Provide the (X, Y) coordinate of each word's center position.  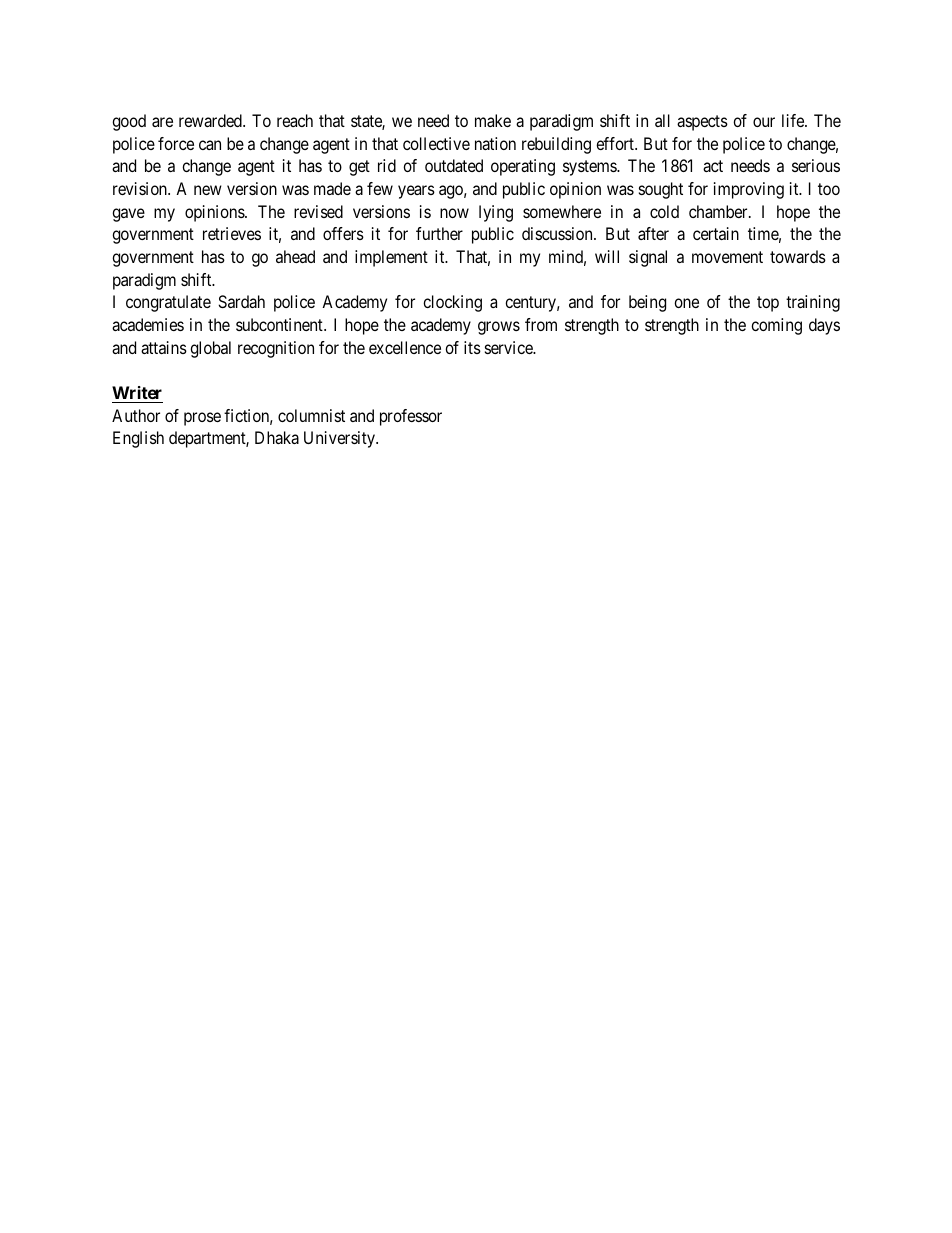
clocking (452, 303)
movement (727, 257)
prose (202, 419)
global (210, 349)
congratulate (168, 303)
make (493, 120)
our (764, 122)
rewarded (211, 120)
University (340, 439)
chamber (719, 211)
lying (496, 213)
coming (776, 326)
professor (411, 417)
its (472, 347)
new (208, 190)
